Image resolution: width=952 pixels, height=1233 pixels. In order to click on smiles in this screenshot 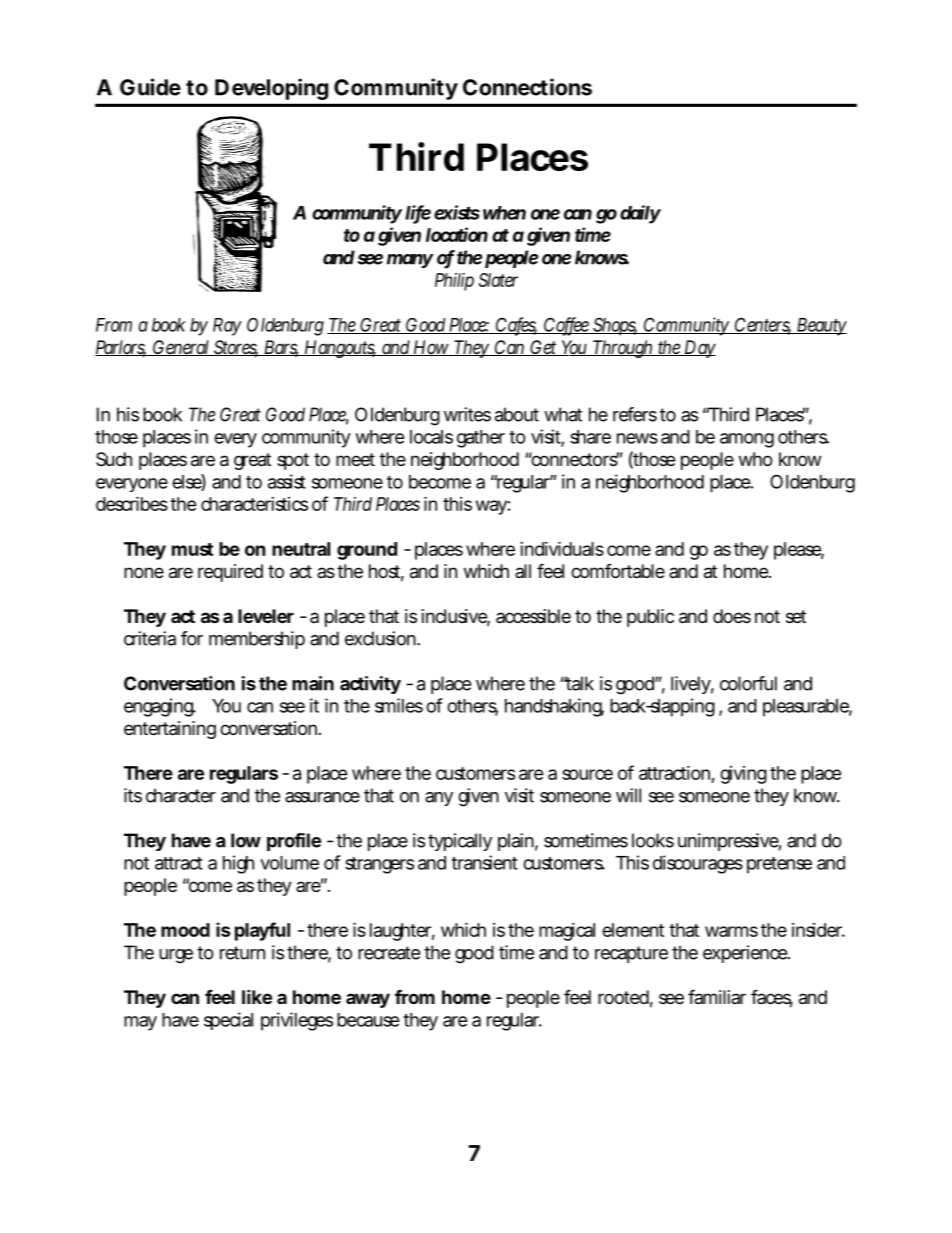, I will do `click(399, 705)`.
